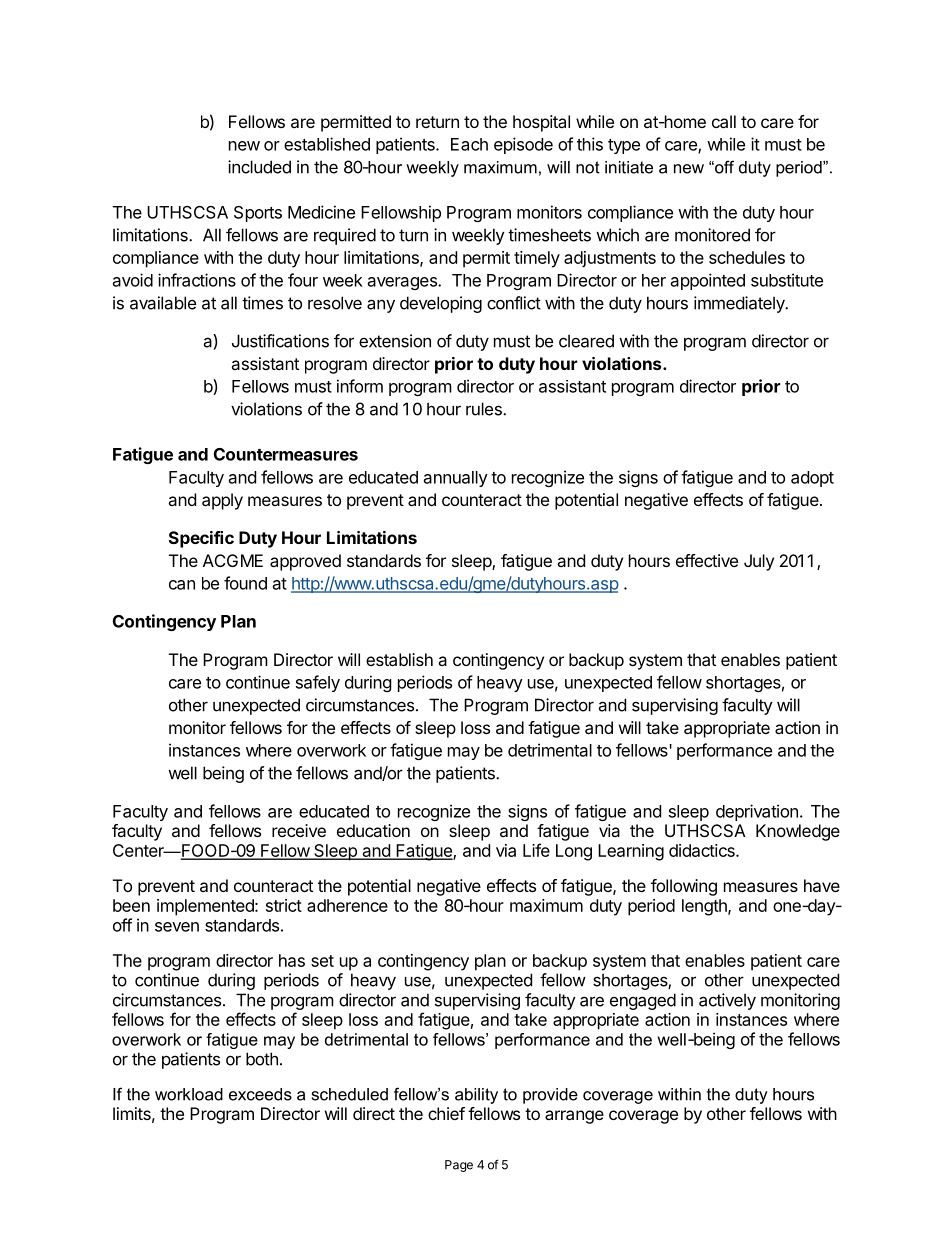 The image size is (952, 1233). What do you see at coordinates (759, 562) in the document?
I see `July` at bounding box center [759, 562].
